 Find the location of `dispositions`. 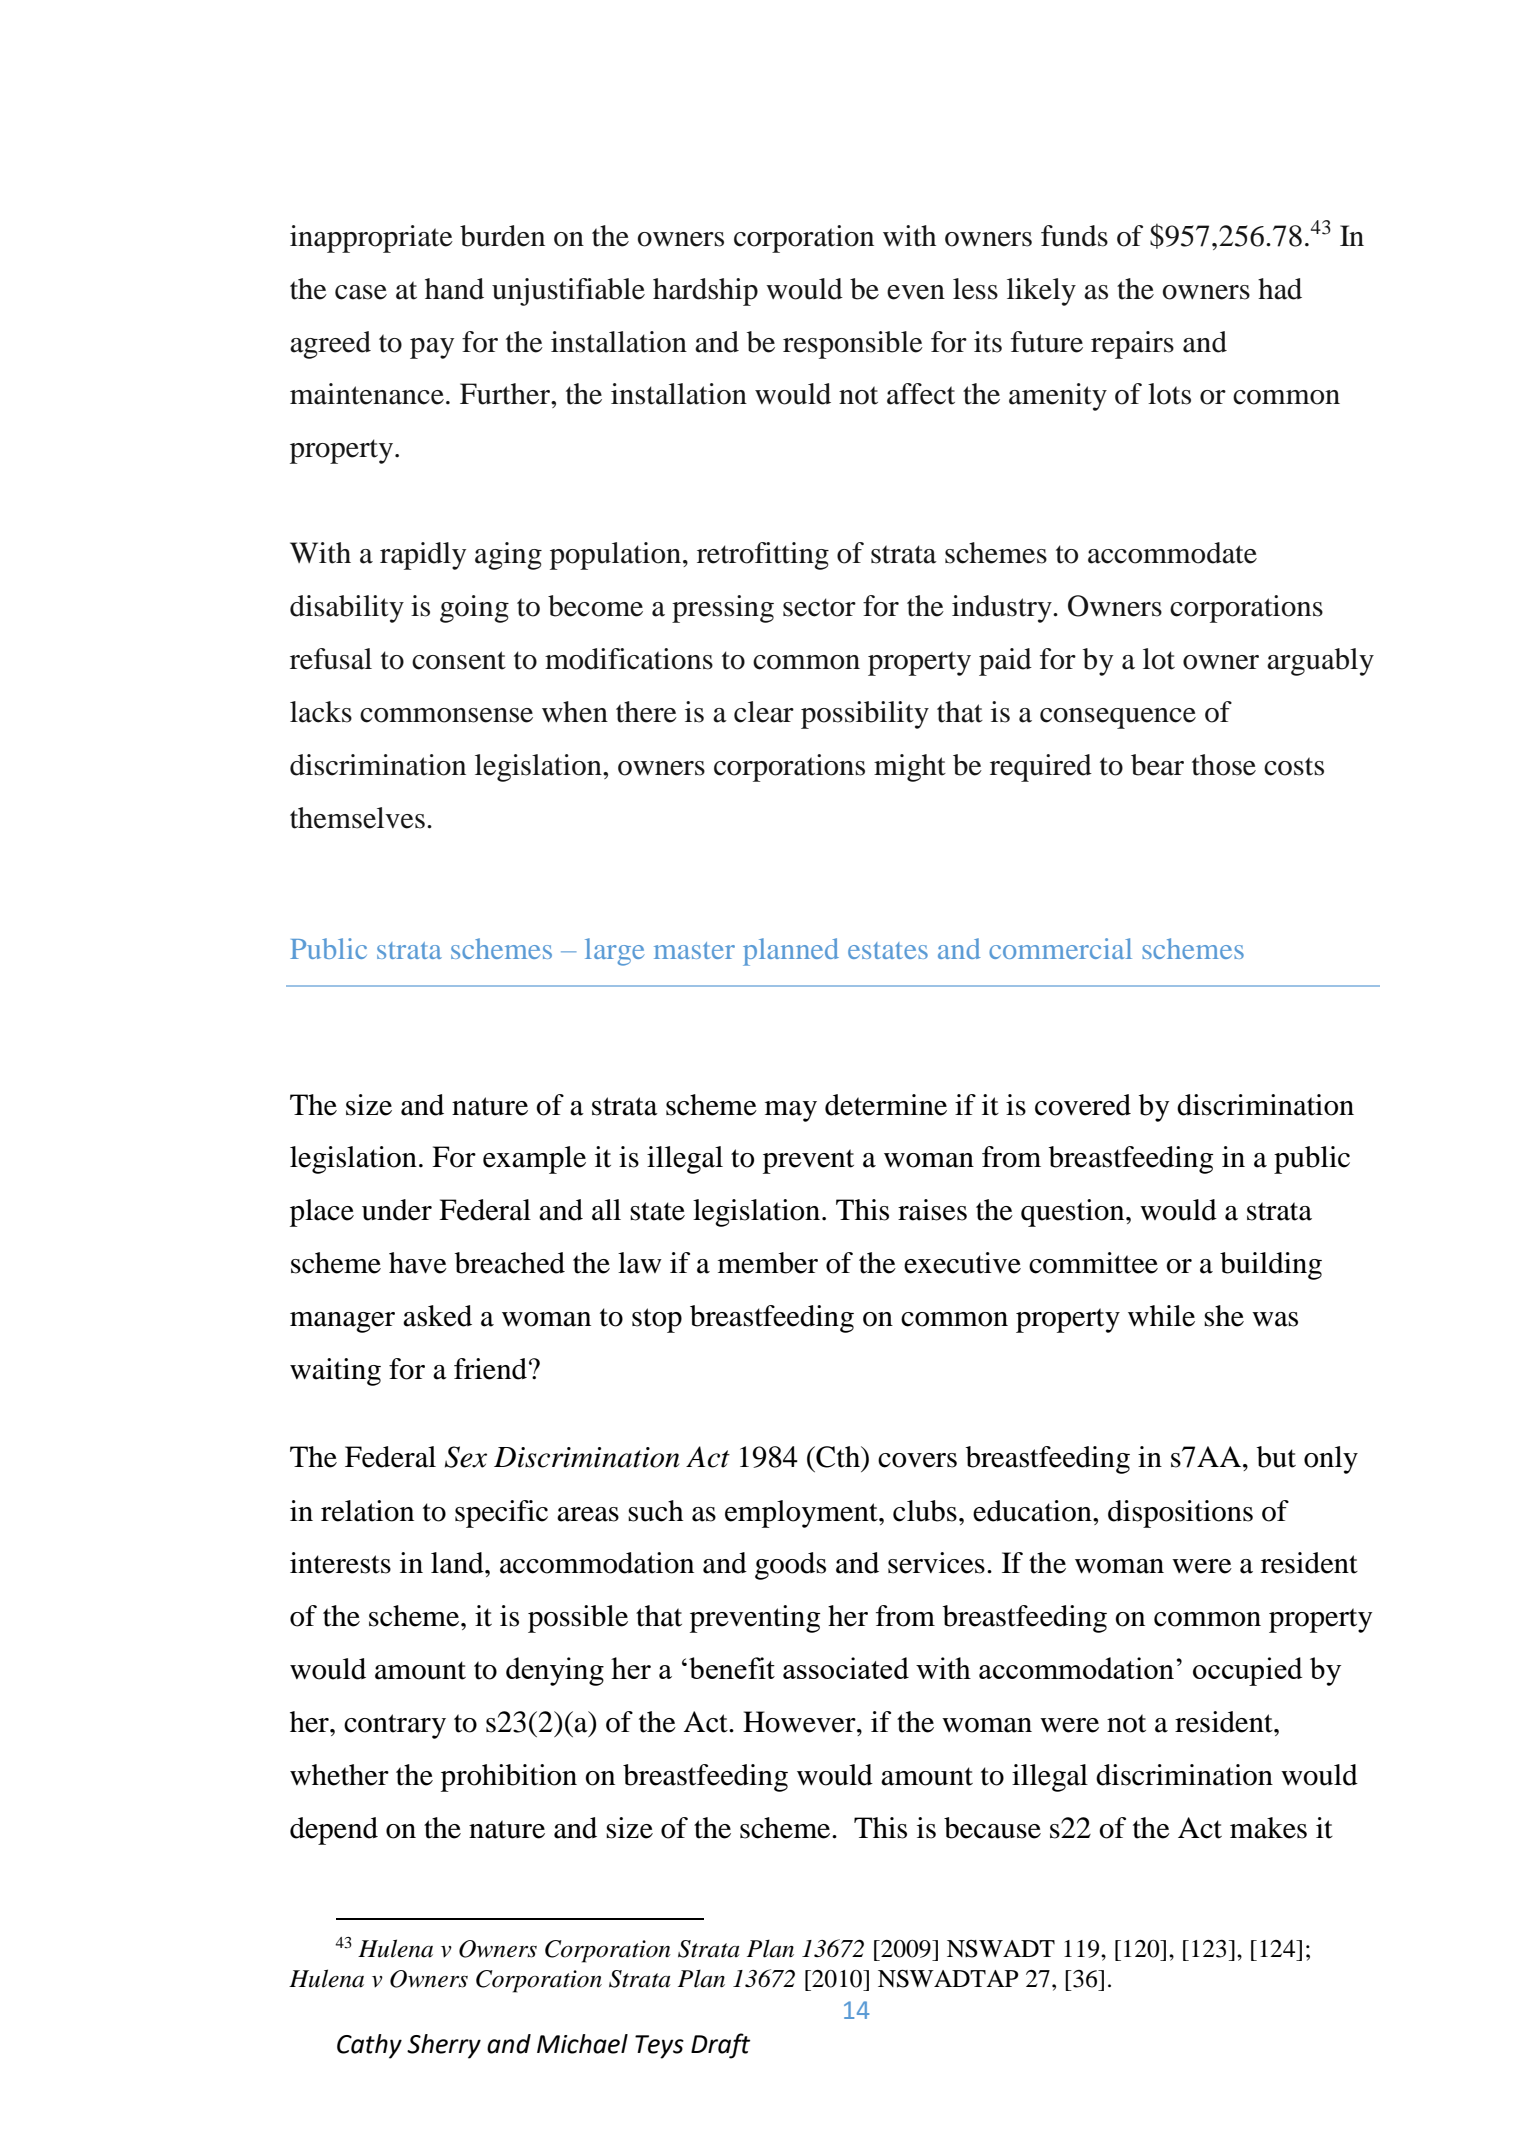

dispositions is located at coordinates (1180, 1514).
